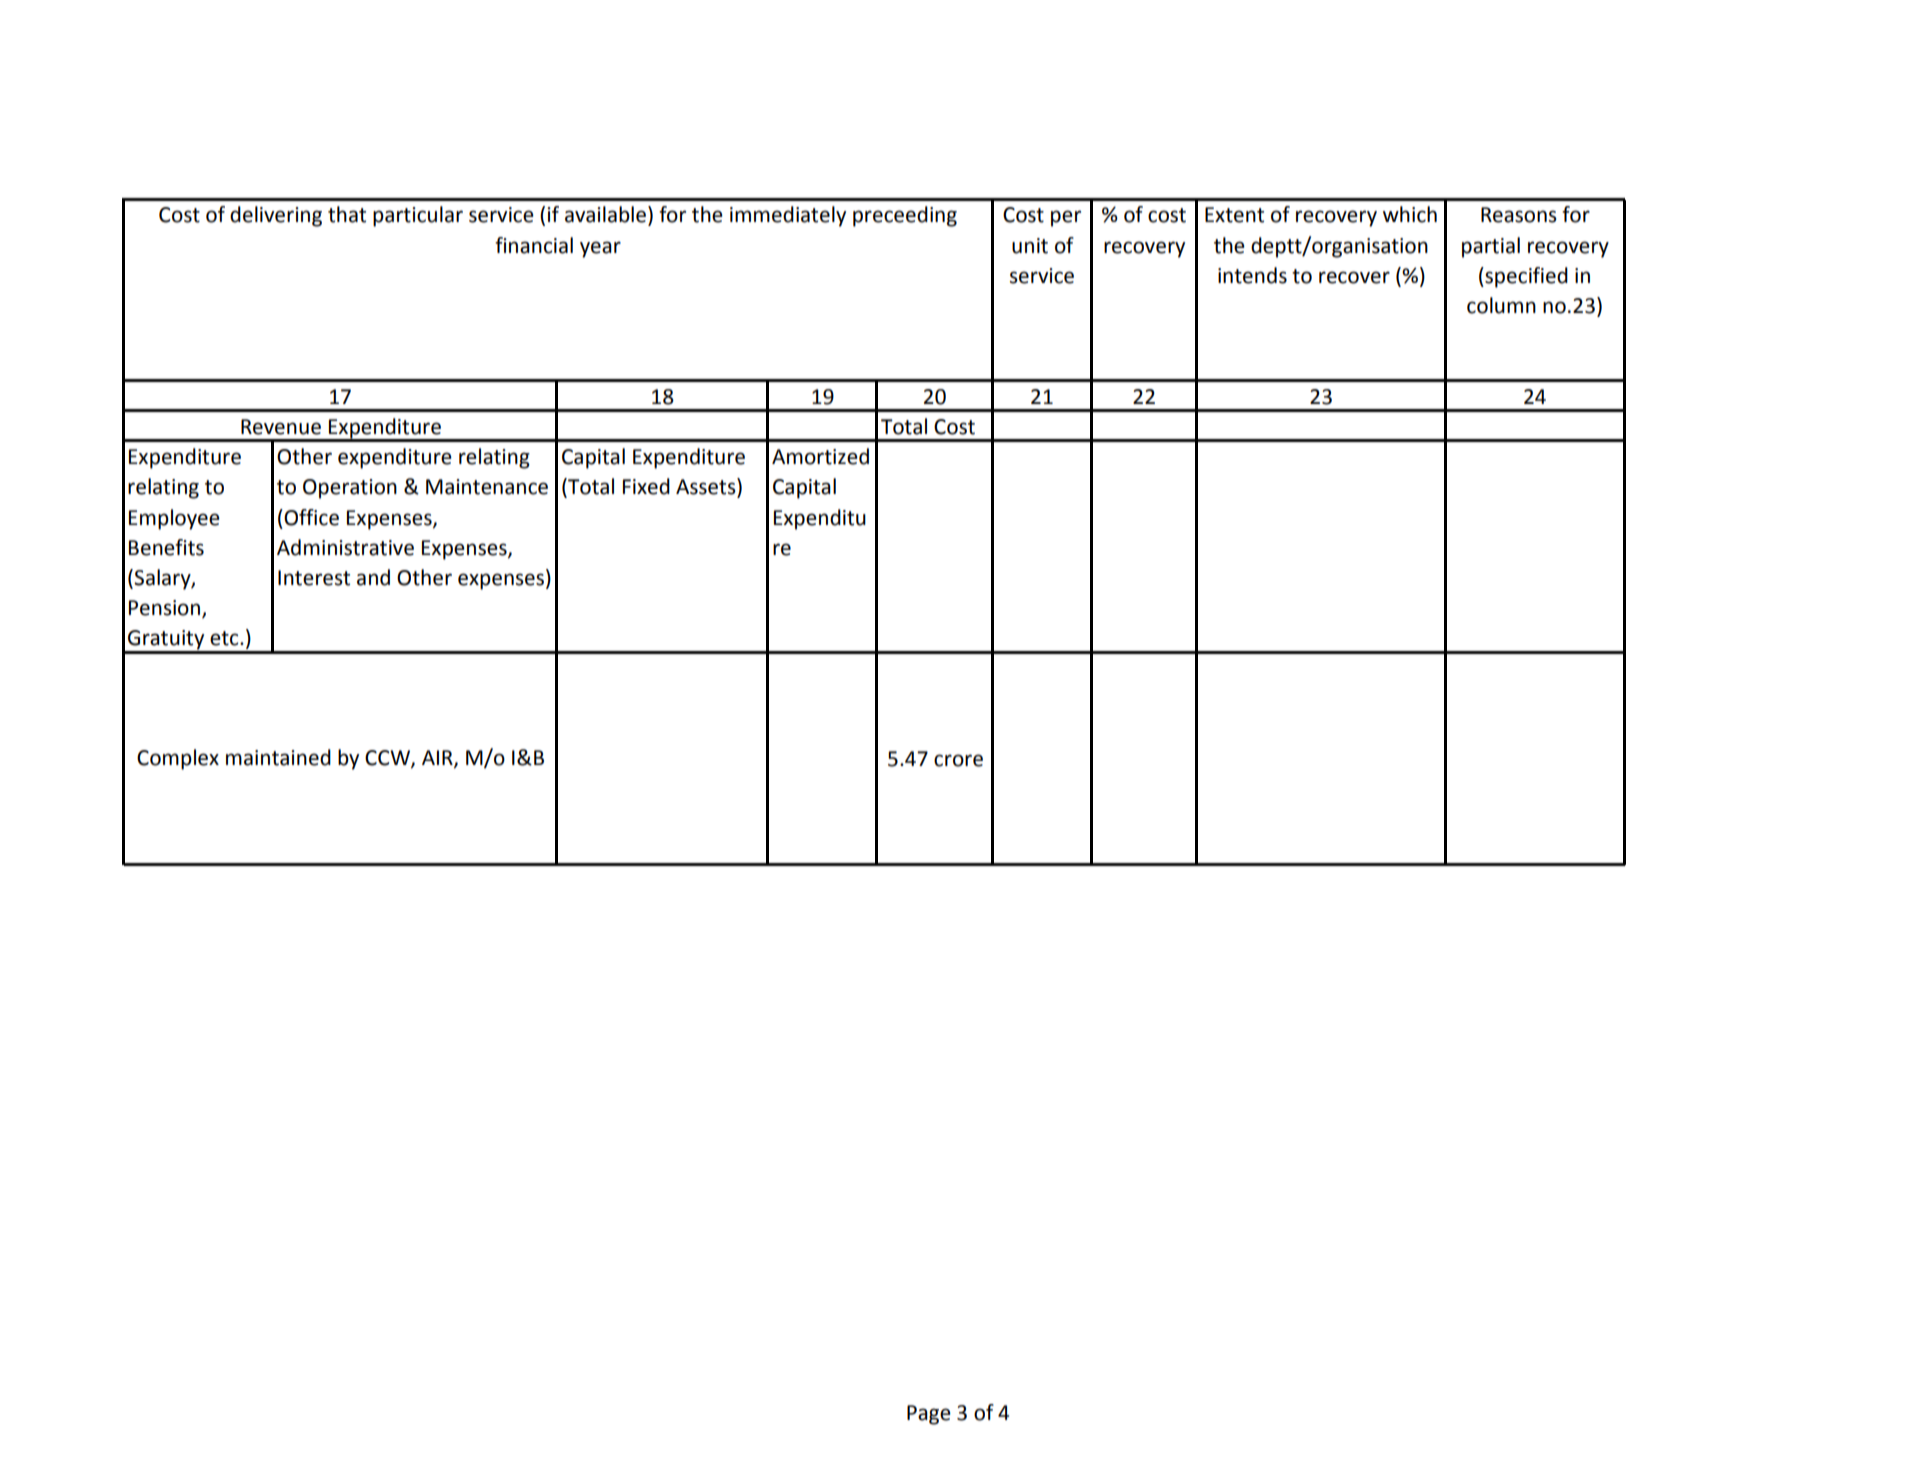  I want to click on crore, so click(958, 760).
